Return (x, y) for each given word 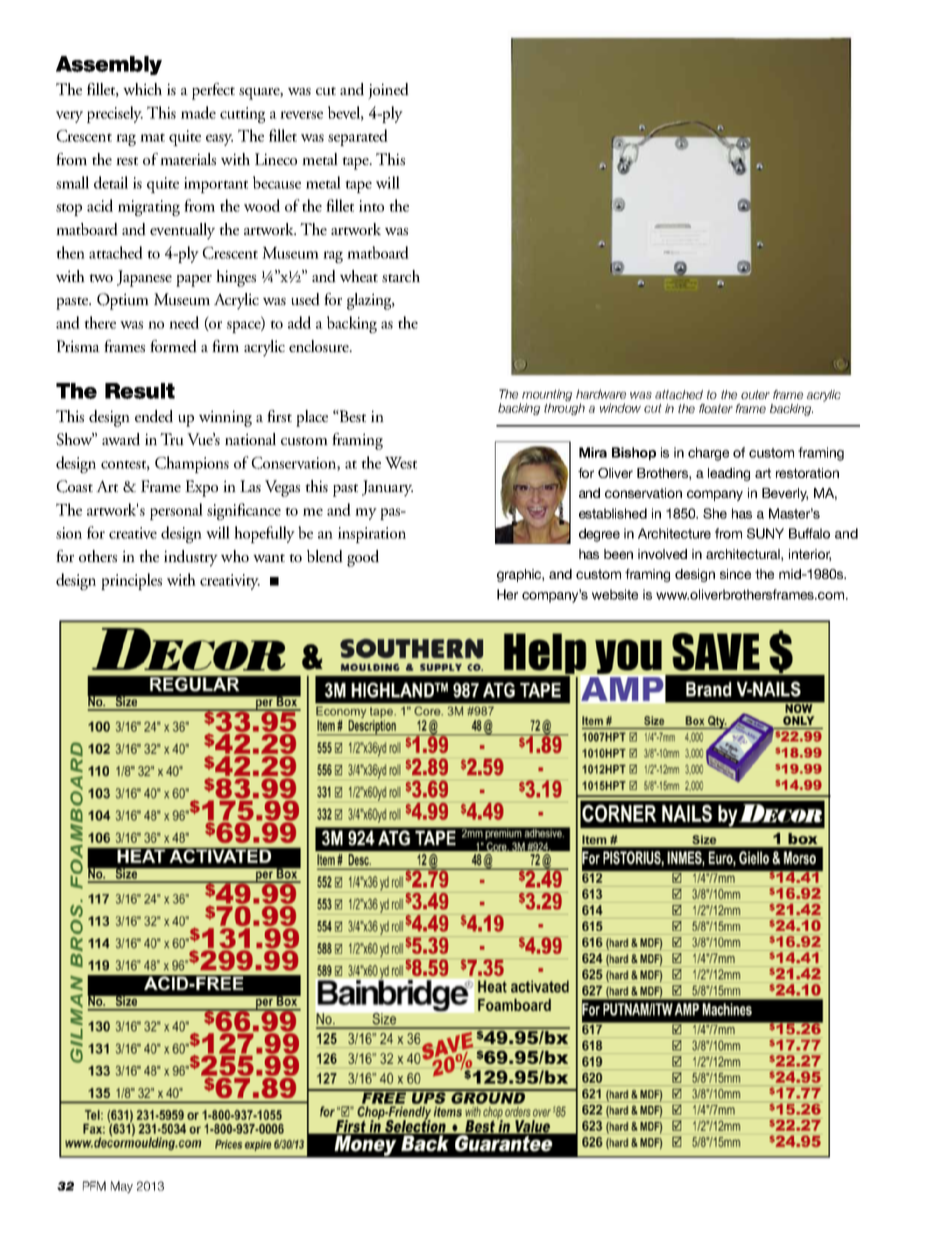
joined (388, 91)
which (142, 89)
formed (173, 346)
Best (352, 416)
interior (810, 555)
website (615, 594)
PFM (94, 1186)
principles (131, 581)
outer (755, 394)
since (735, 574)
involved (662, 554)
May (122, 1187)
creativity (230, 582)
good (363, 558)
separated (358, 137)
